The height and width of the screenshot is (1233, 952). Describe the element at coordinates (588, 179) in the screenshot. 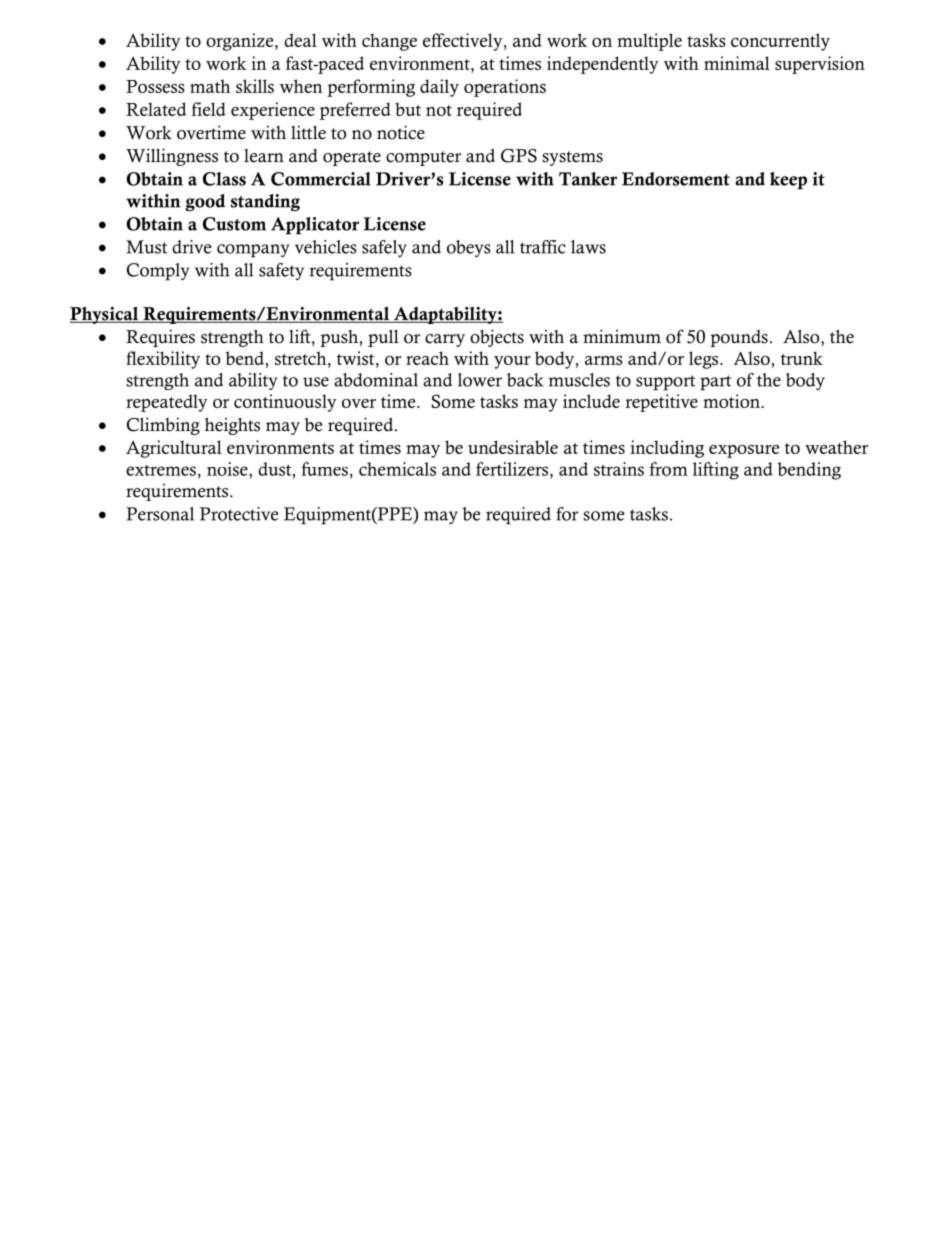

I see `Tanker` at that location.
